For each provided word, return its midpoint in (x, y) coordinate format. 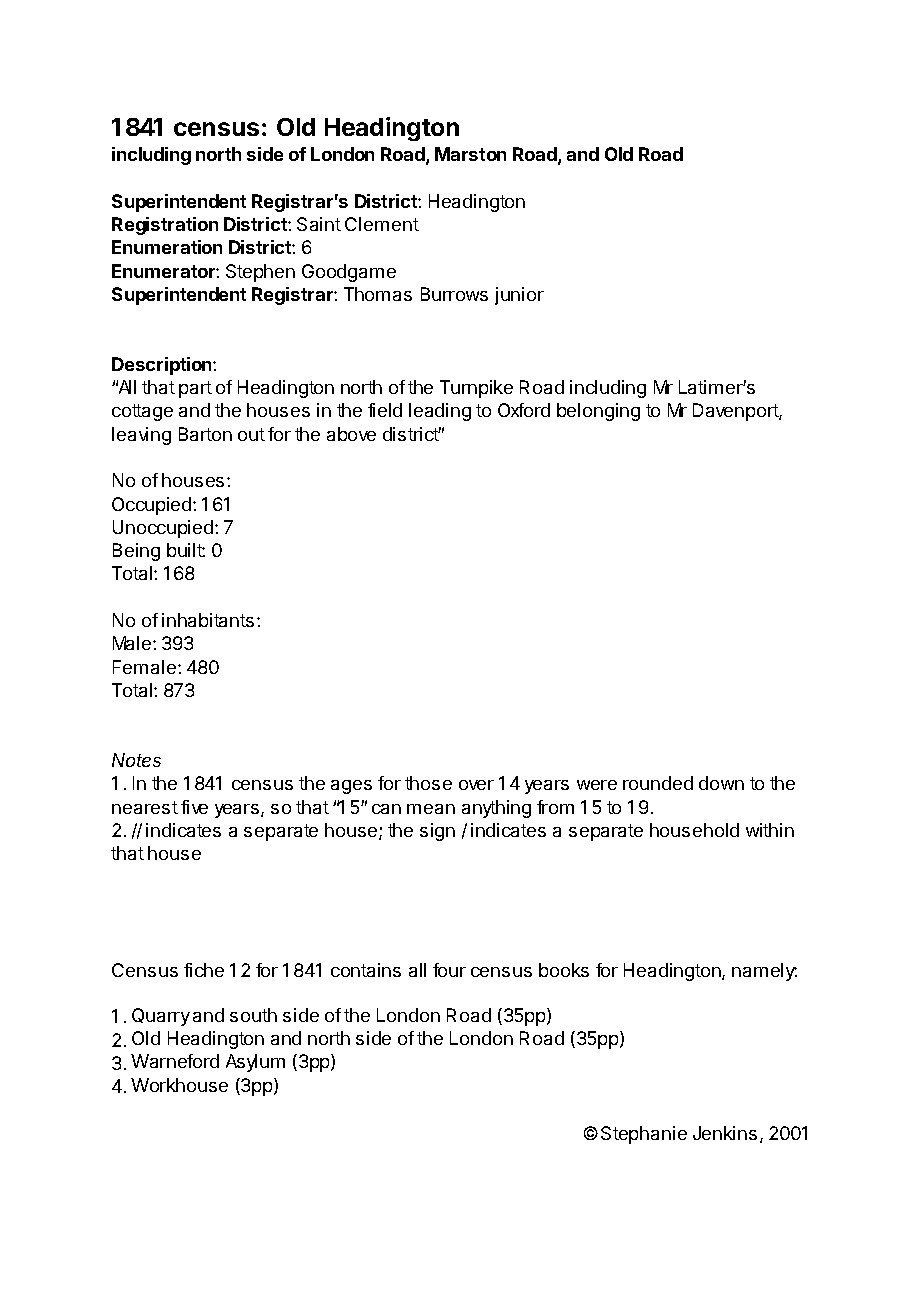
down (721, 783)
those (428, 783)
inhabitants (208, 620)
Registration (165, 226)
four (449, 970)
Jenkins (725, 1133)
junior (519, 296)
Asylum (255, 1063)
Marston (470, 154)
